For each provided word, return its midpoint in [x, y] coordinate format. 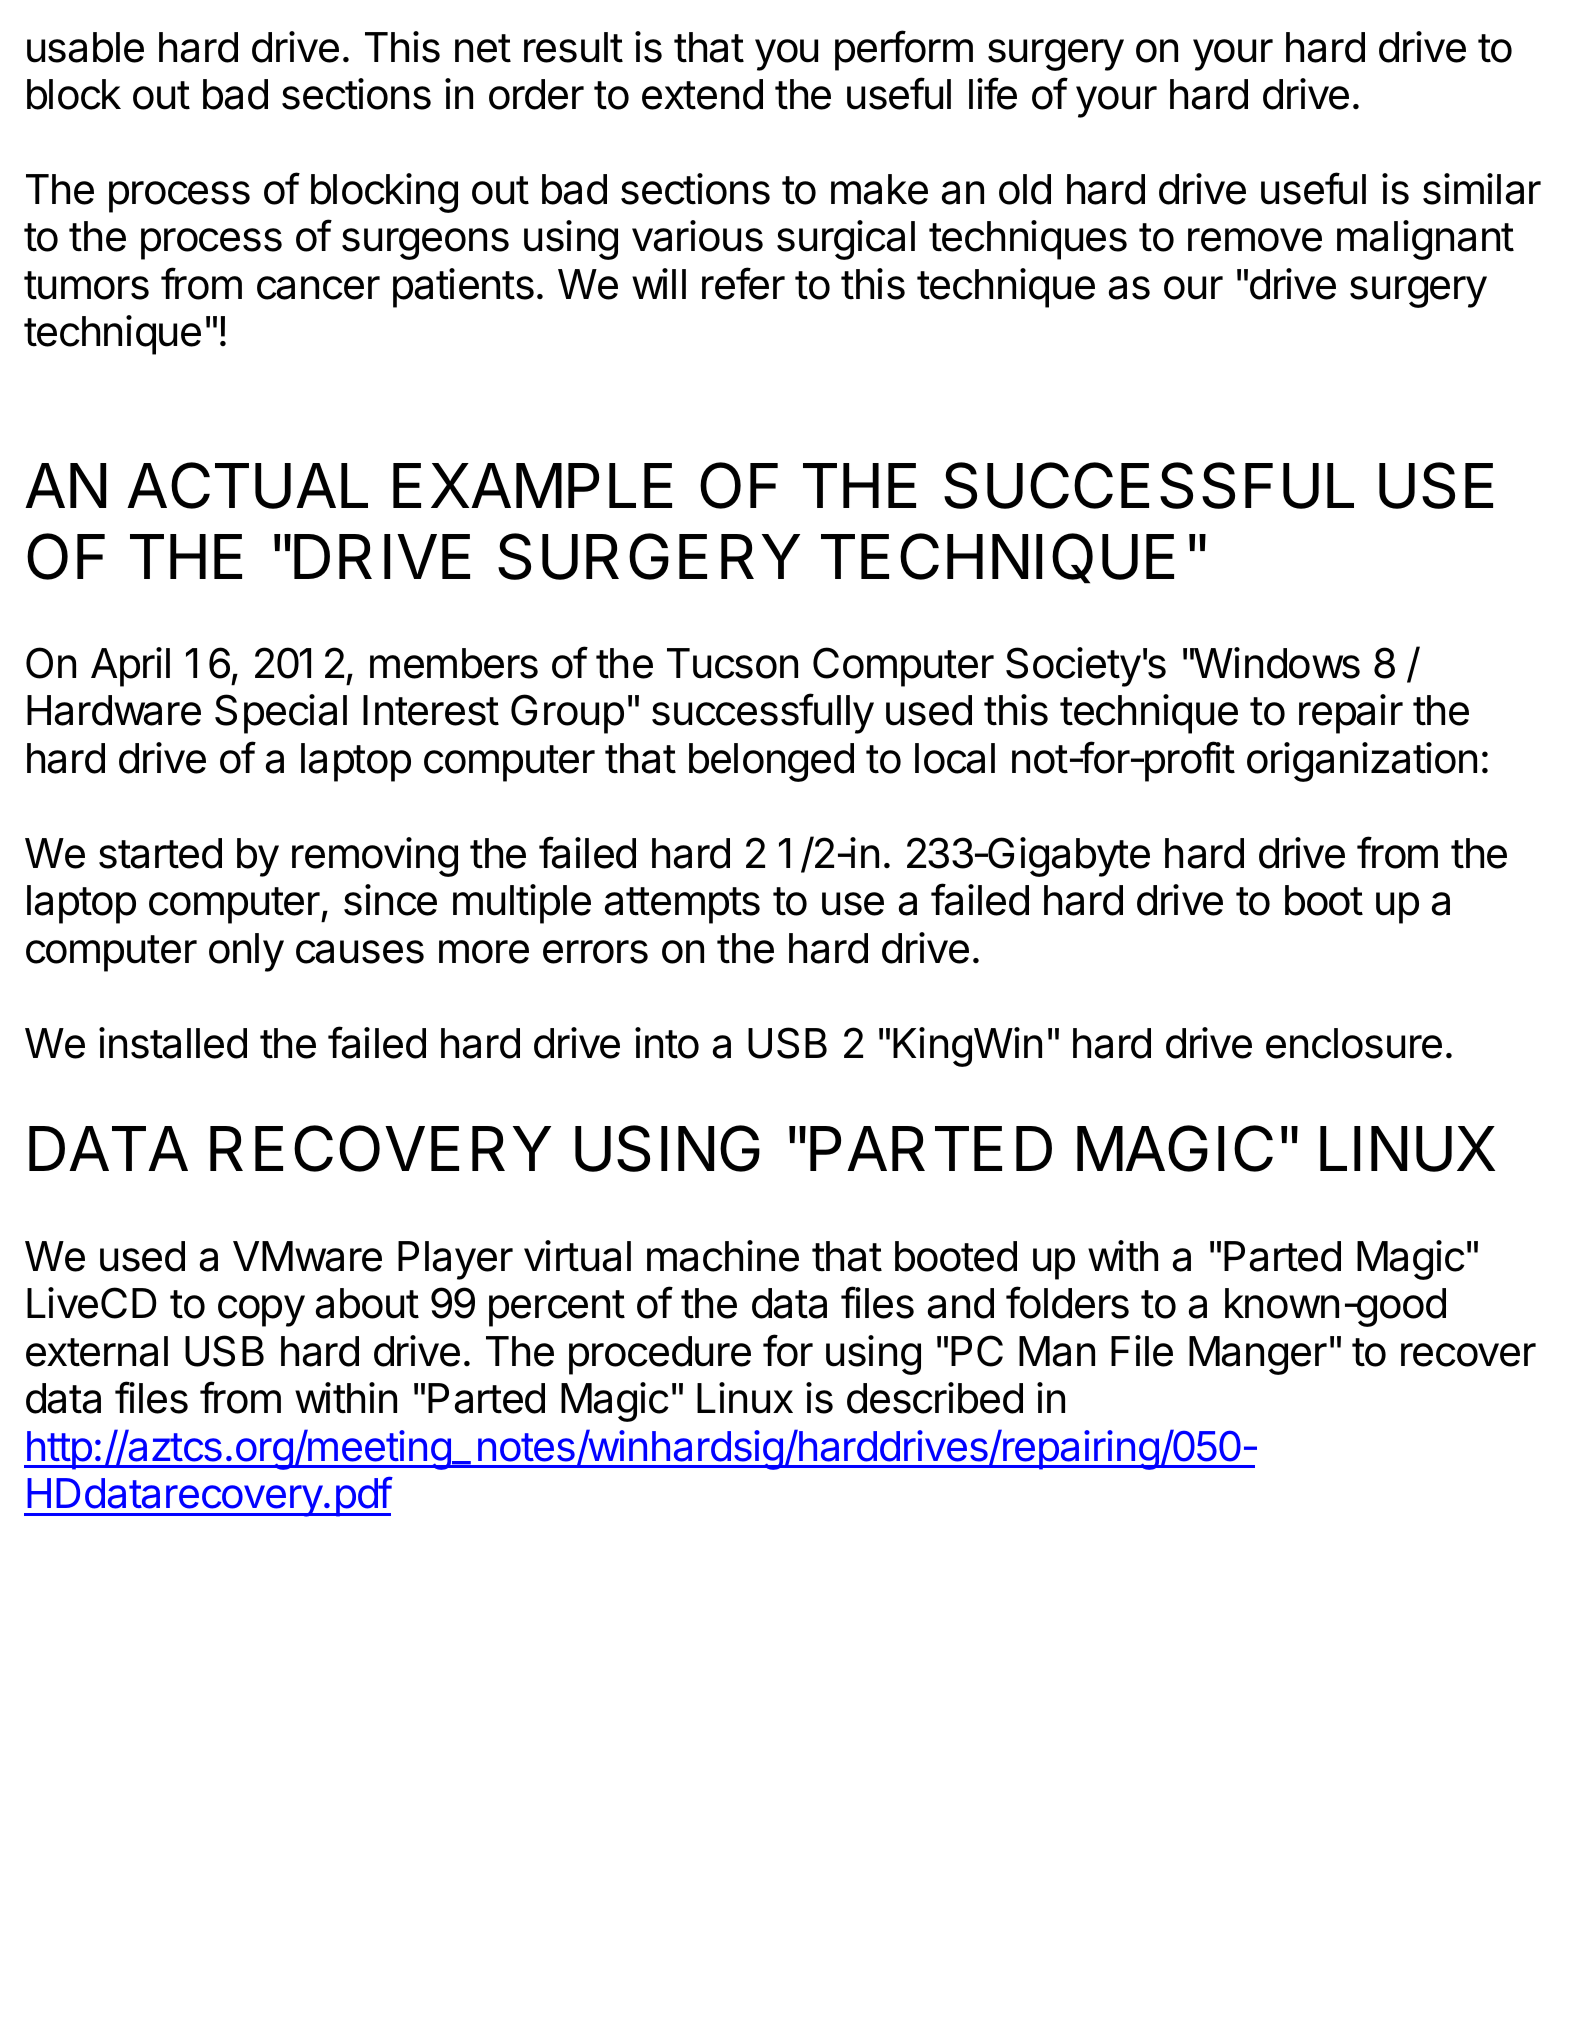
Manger [1258, 1355]
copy [261, 1311]
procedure [660, 1355]
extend [702, 94]
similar [1482, 189]
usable [85, 47]
